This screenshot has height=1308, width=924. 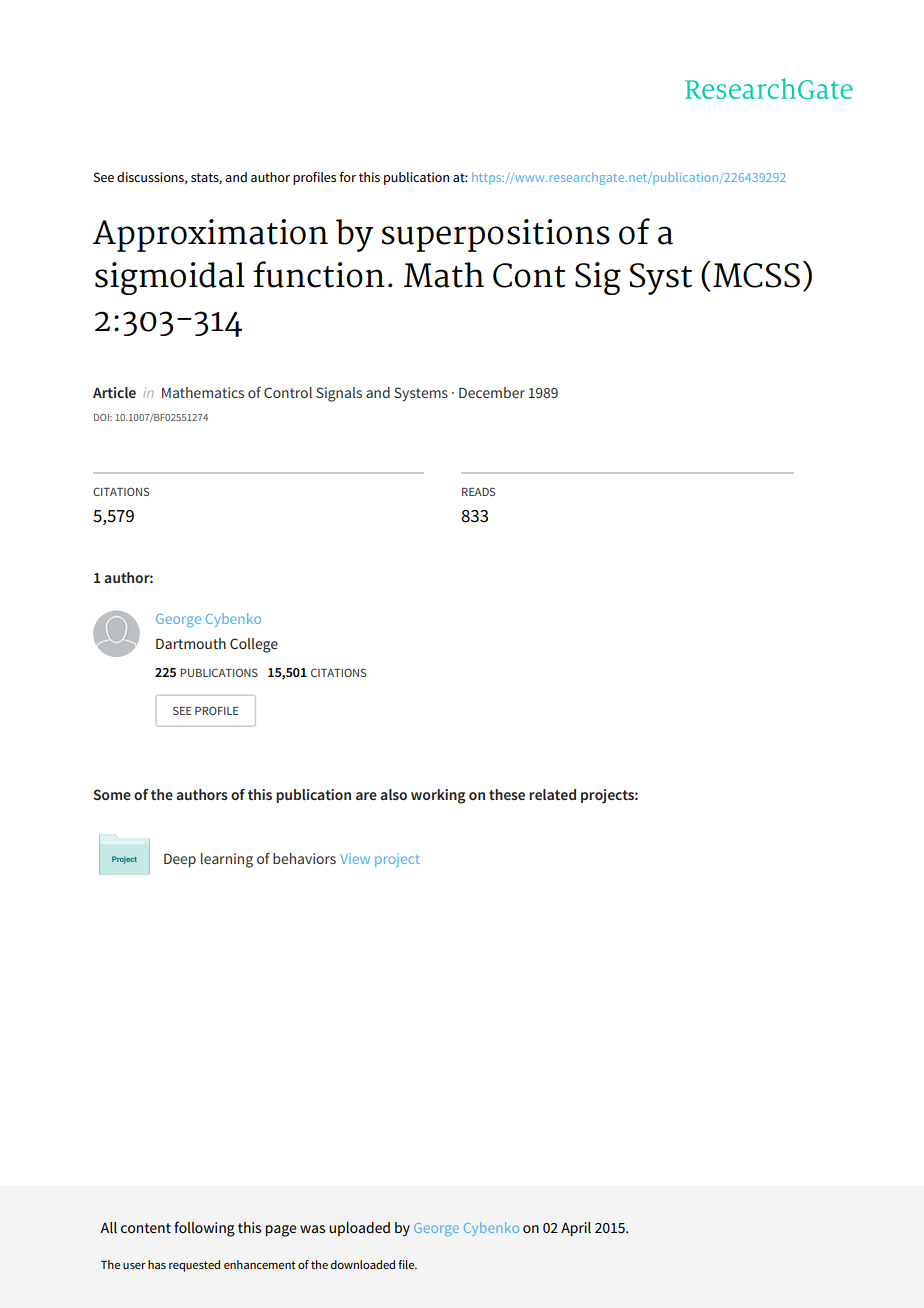 I want to click on these, so click(x=507, y=794).
